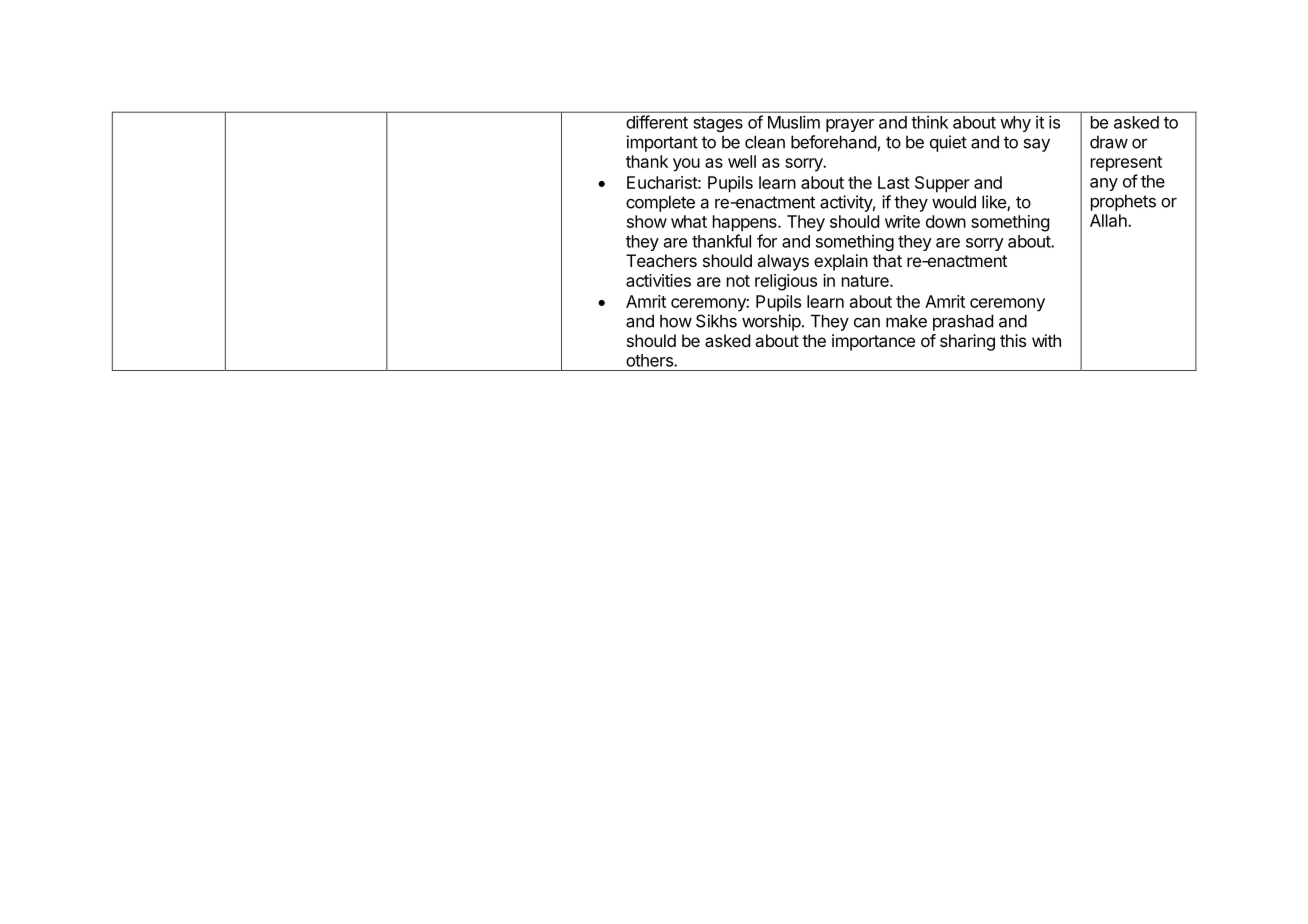  Describe the element at coordinates (873, 342) in the page. I see `importance` at that location.
